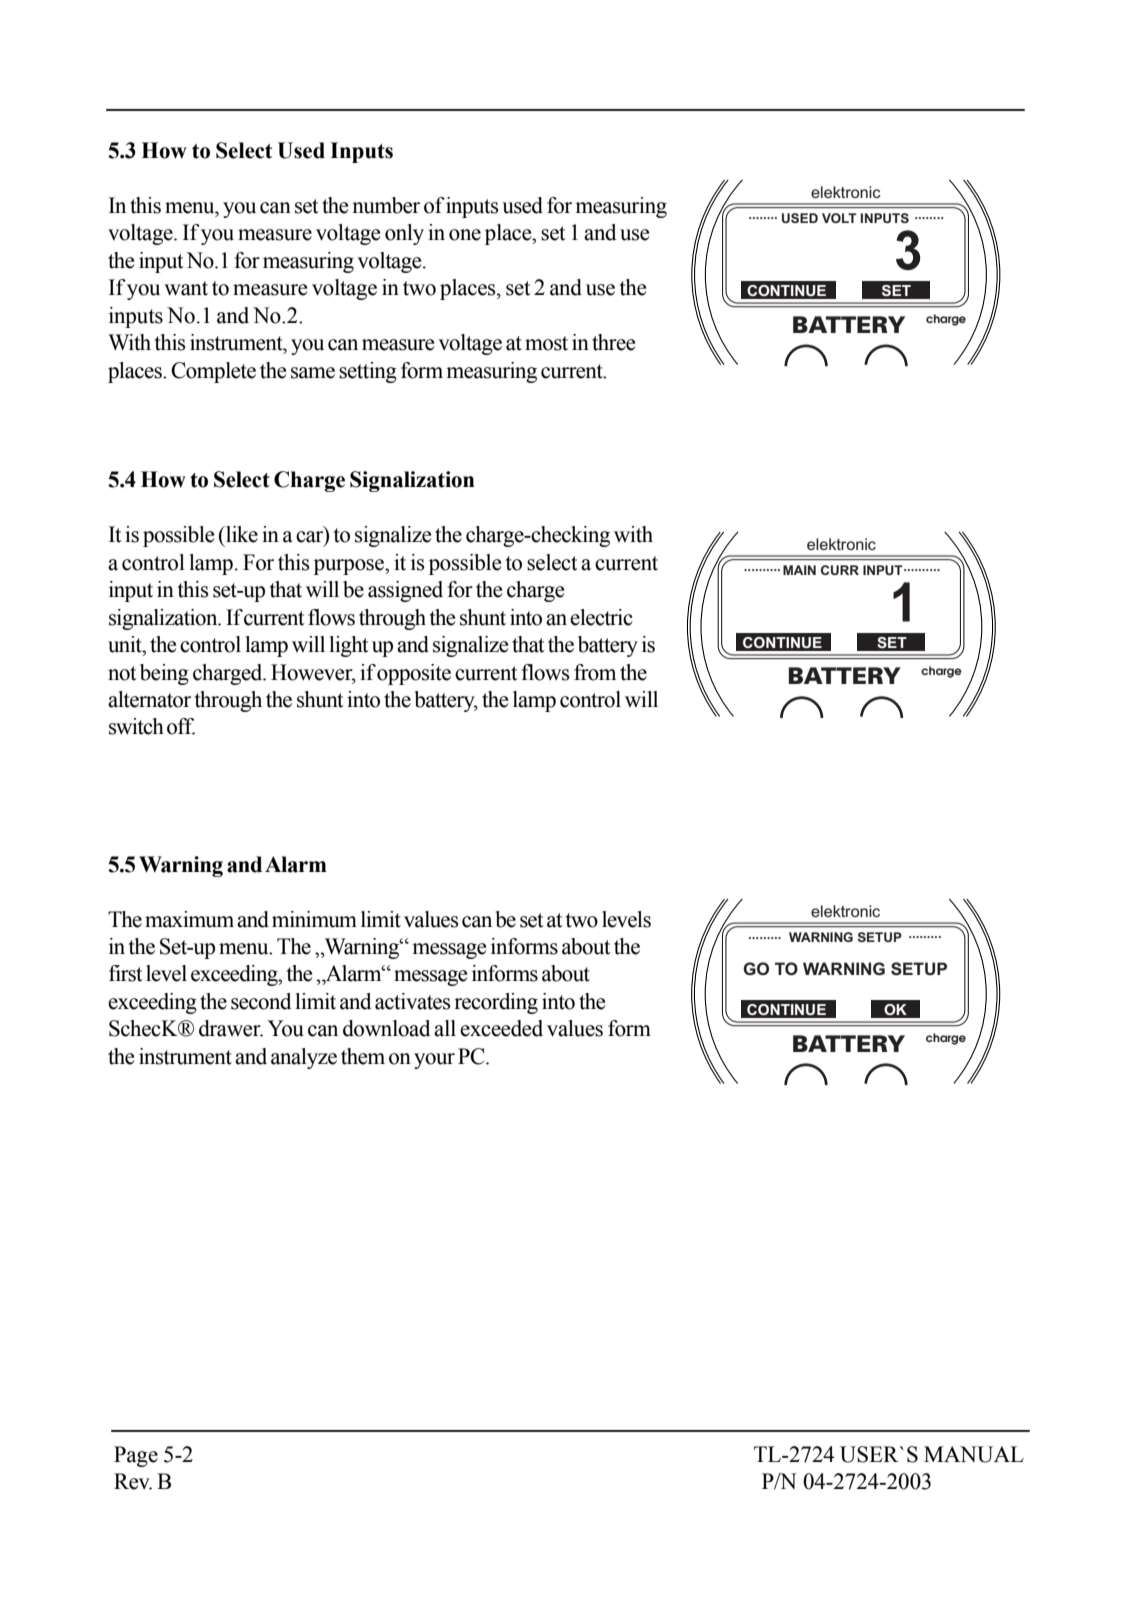  What do you see at coordinates (974, 1454) in the image?
I see `MANUAL` at bounding box center [974, 1454].
